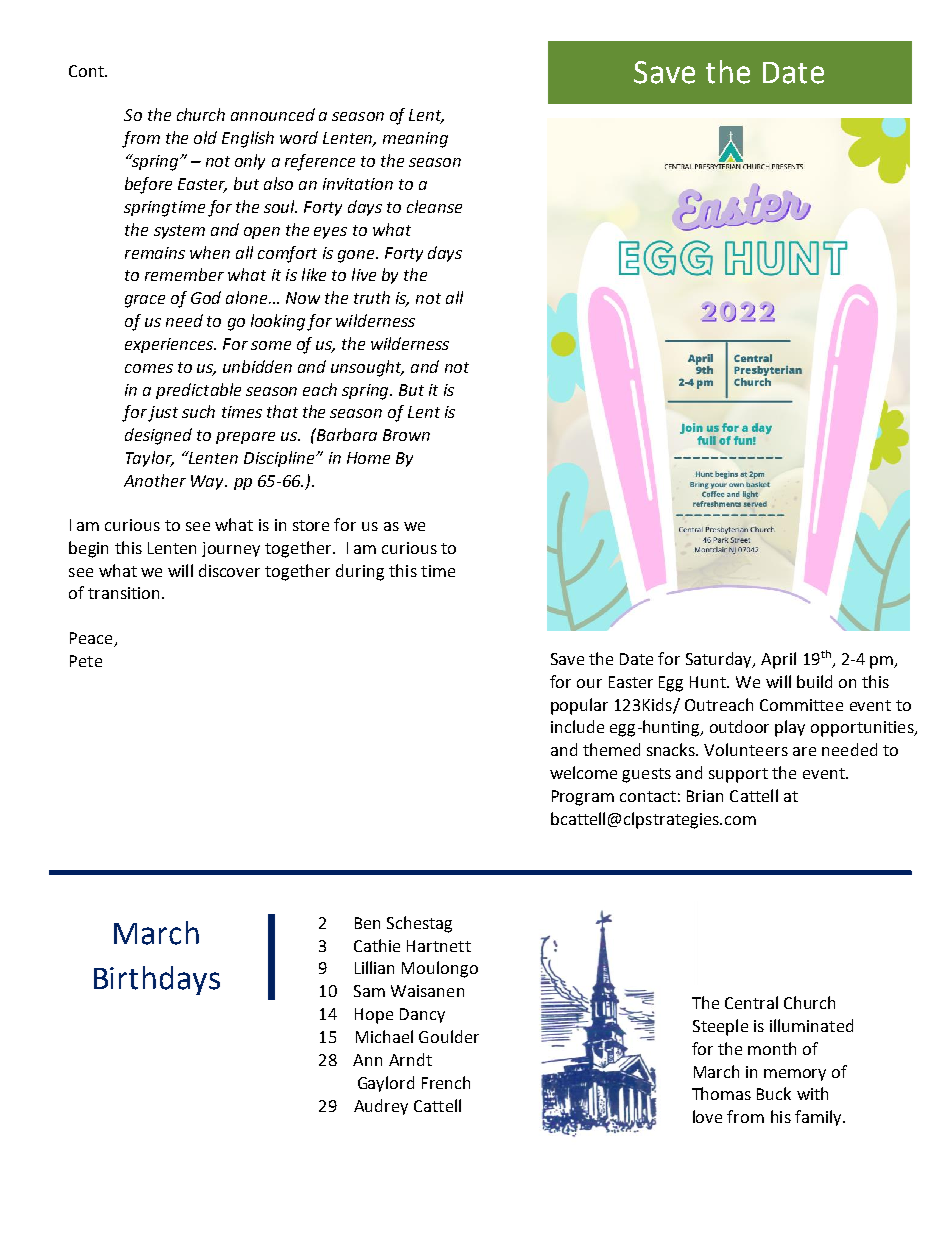  I want to click on unsought, so click(367, 368).
